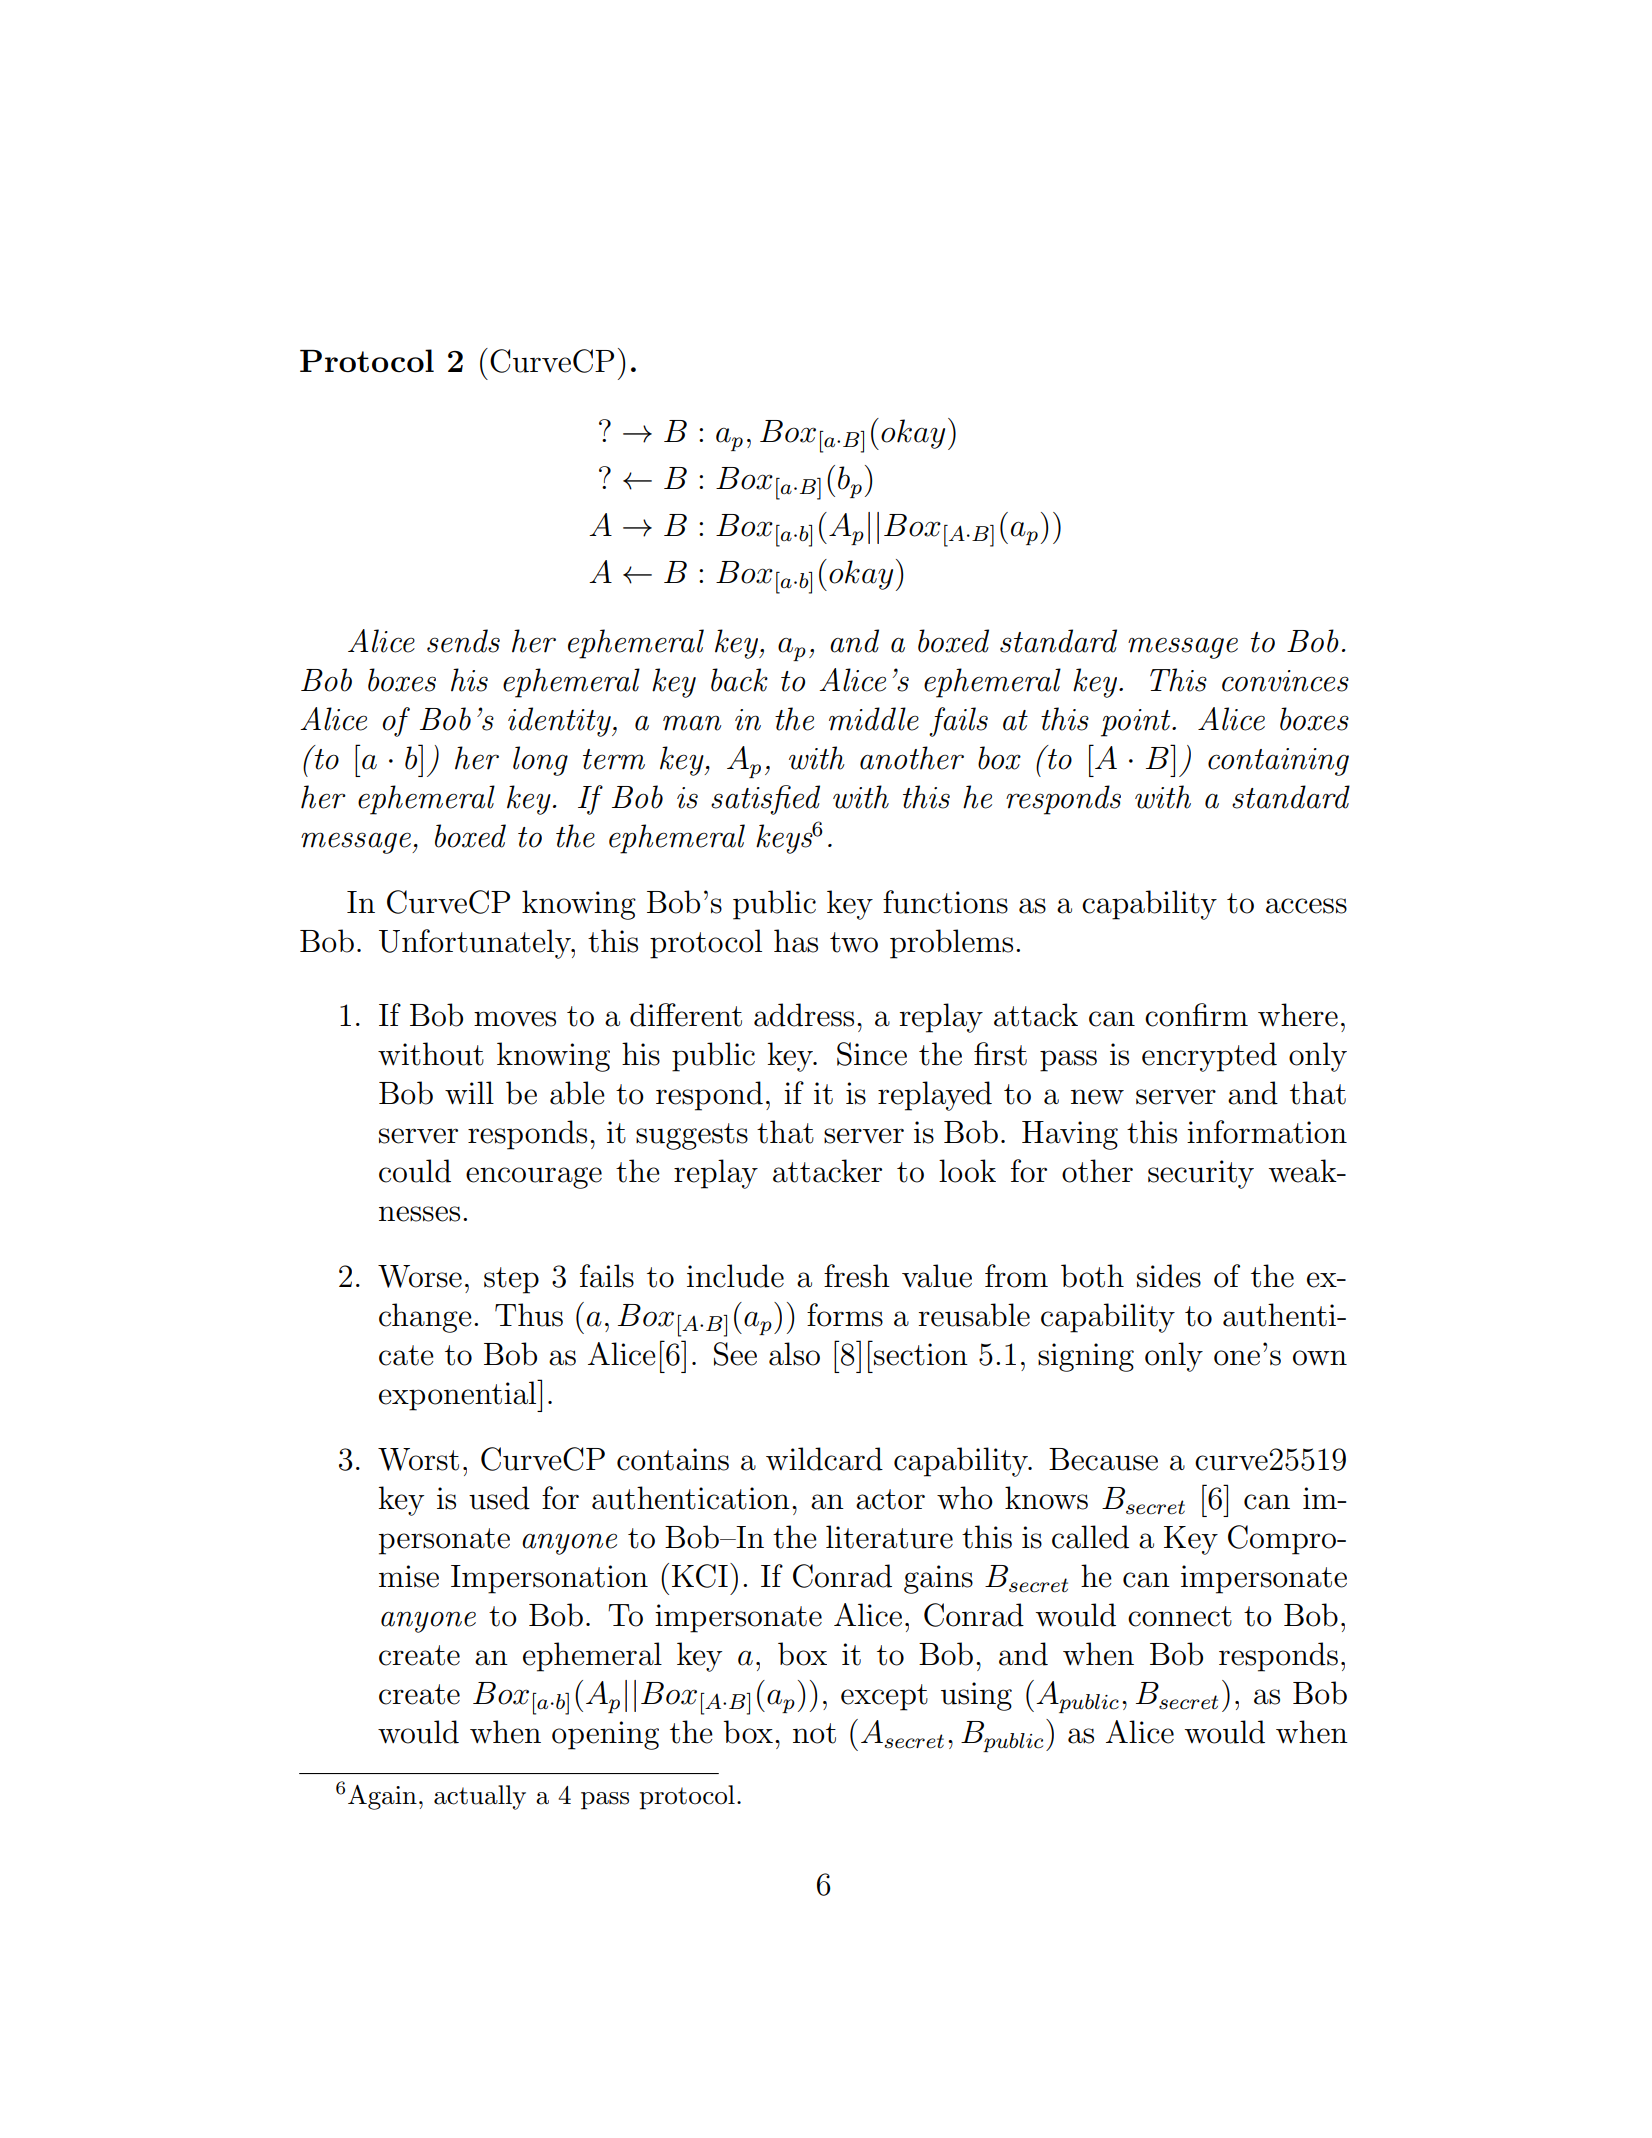 This screenshot has width=1652, height=2138. I want to click on sends, so click(463, 641).
